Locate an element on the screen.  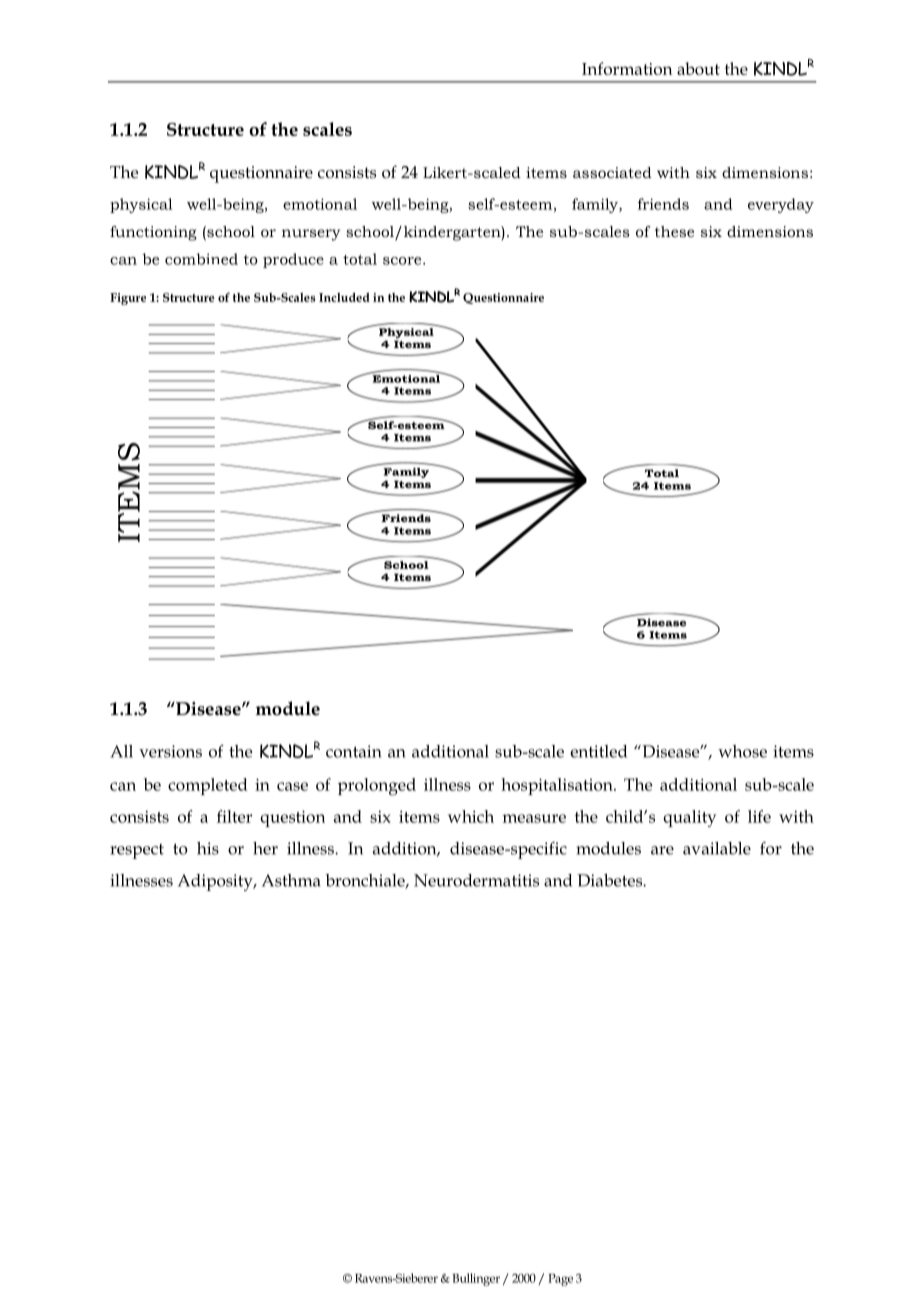
contain is located at coordinates (354, 751).
